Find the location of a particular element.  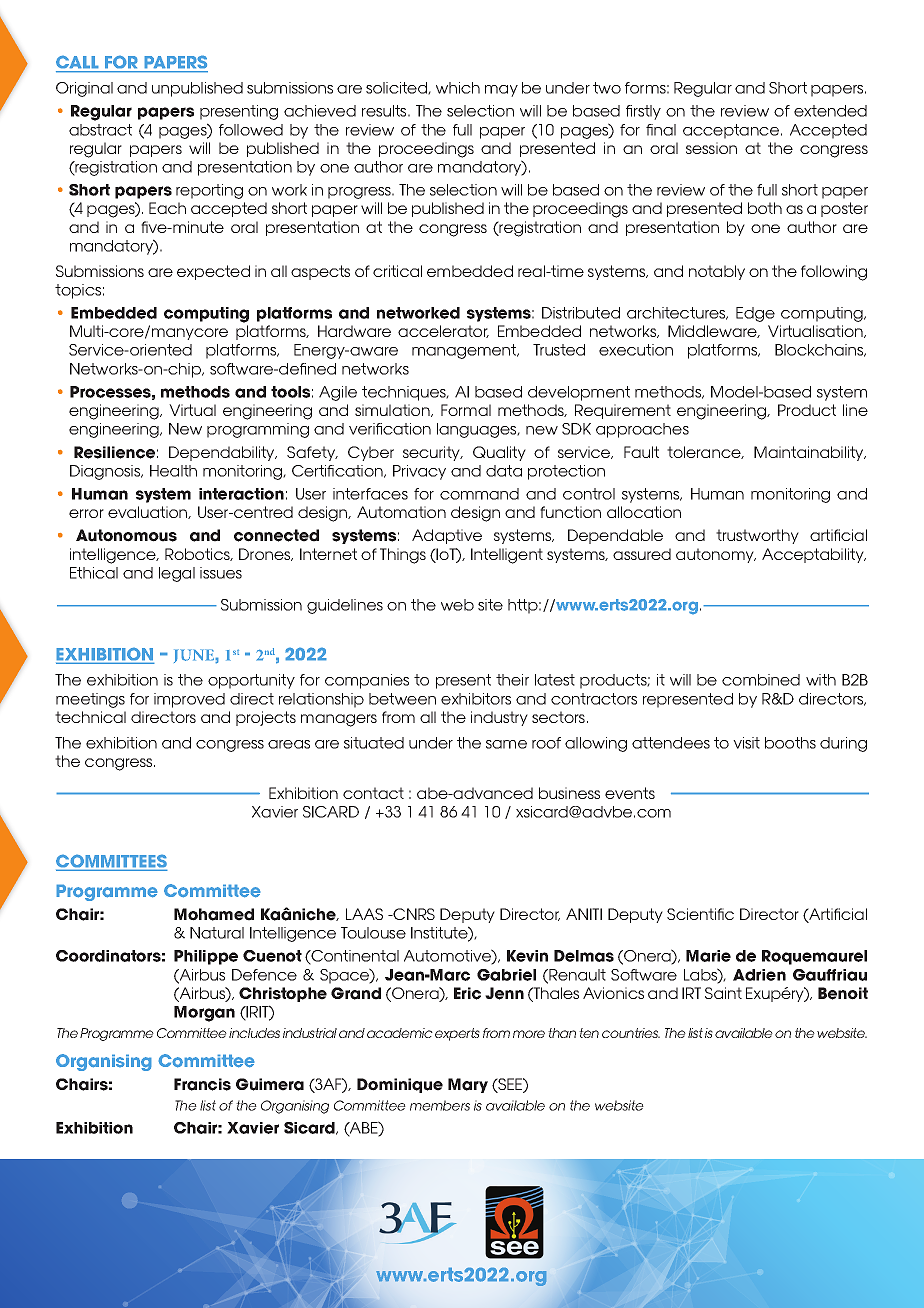

visit is located at coordinates (746, 743).
